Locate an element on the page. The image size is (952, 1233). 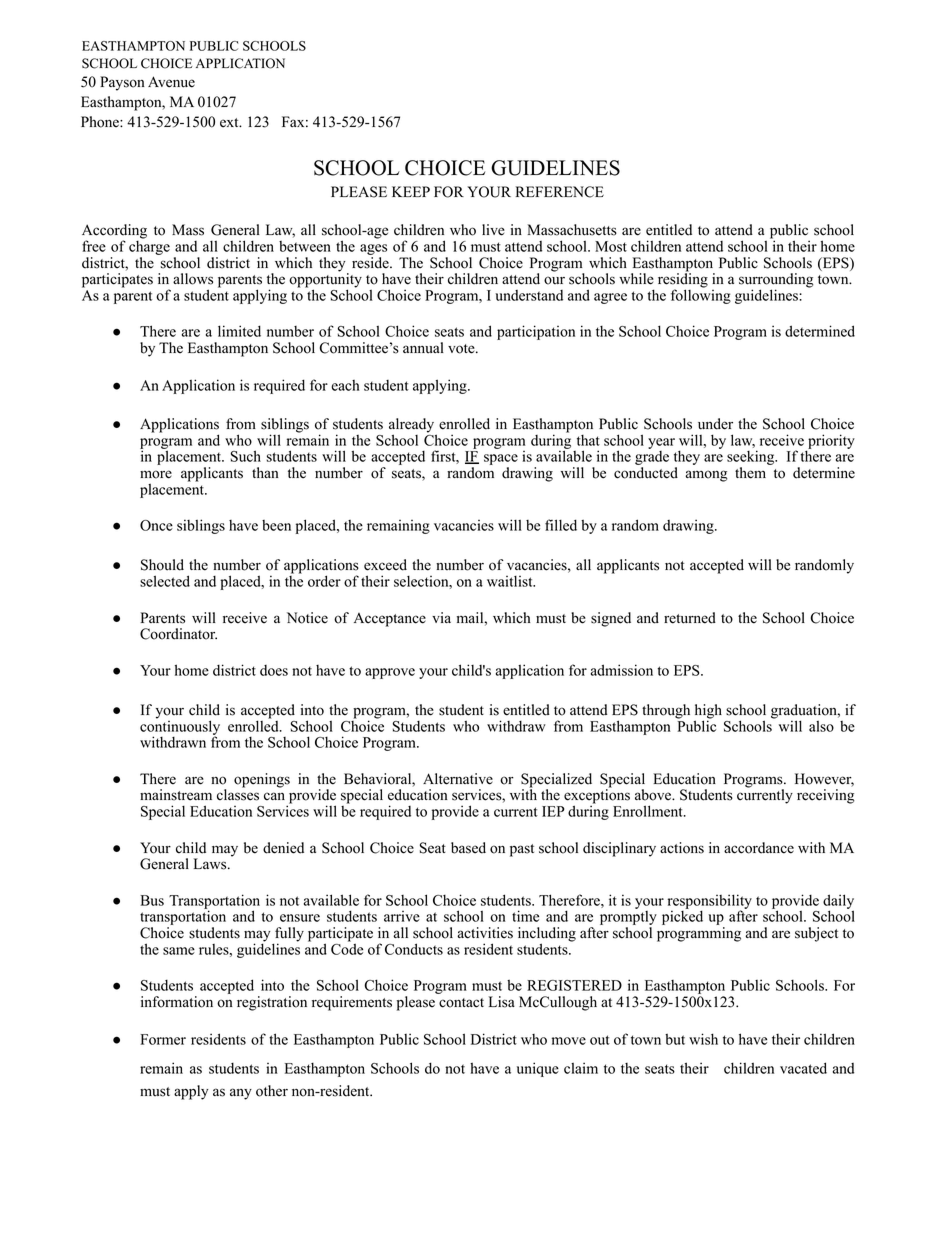
accordance is located at coordinates (759, 848).
